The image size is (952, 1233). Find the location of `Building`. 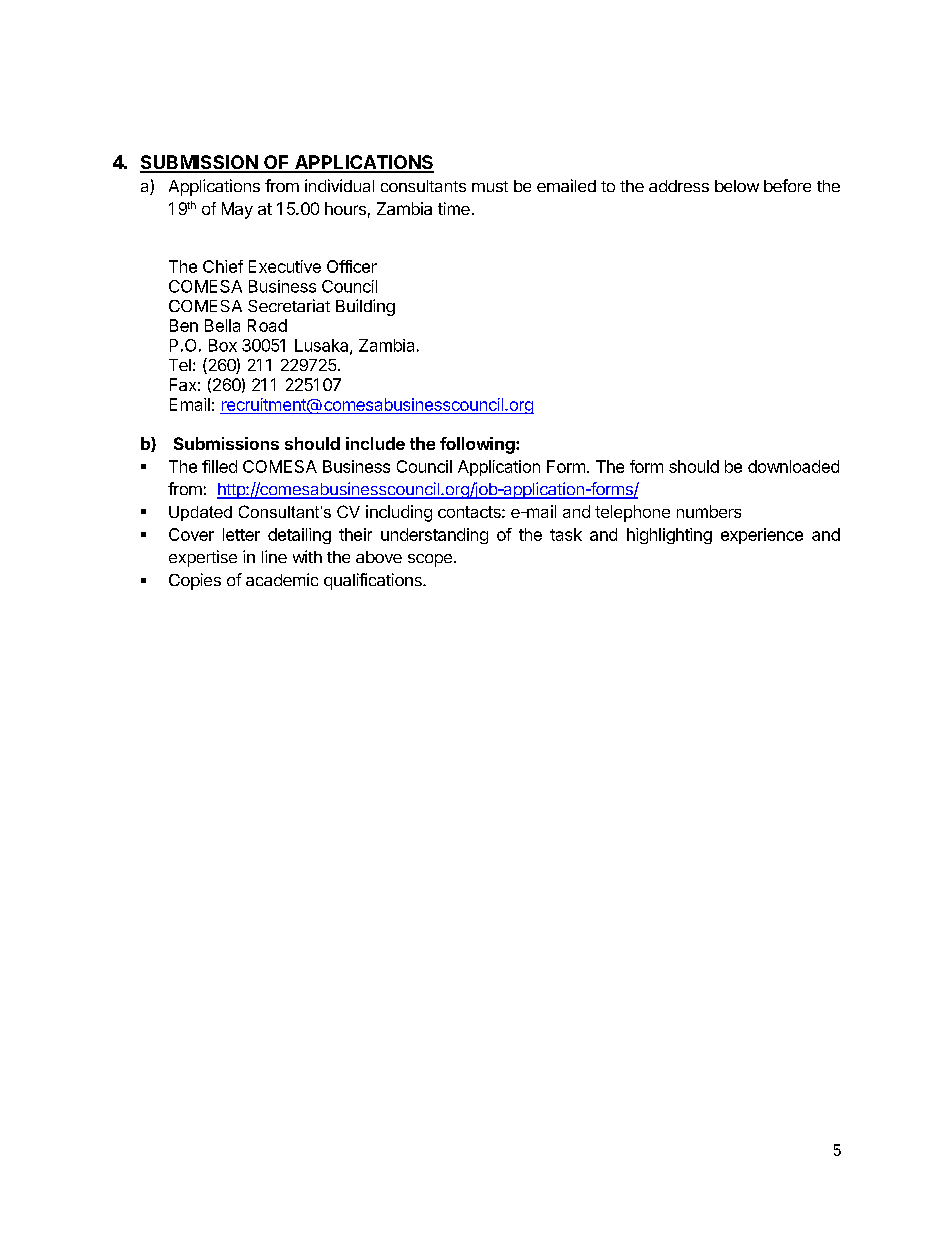

Building is located at coordinates (365, 307).
